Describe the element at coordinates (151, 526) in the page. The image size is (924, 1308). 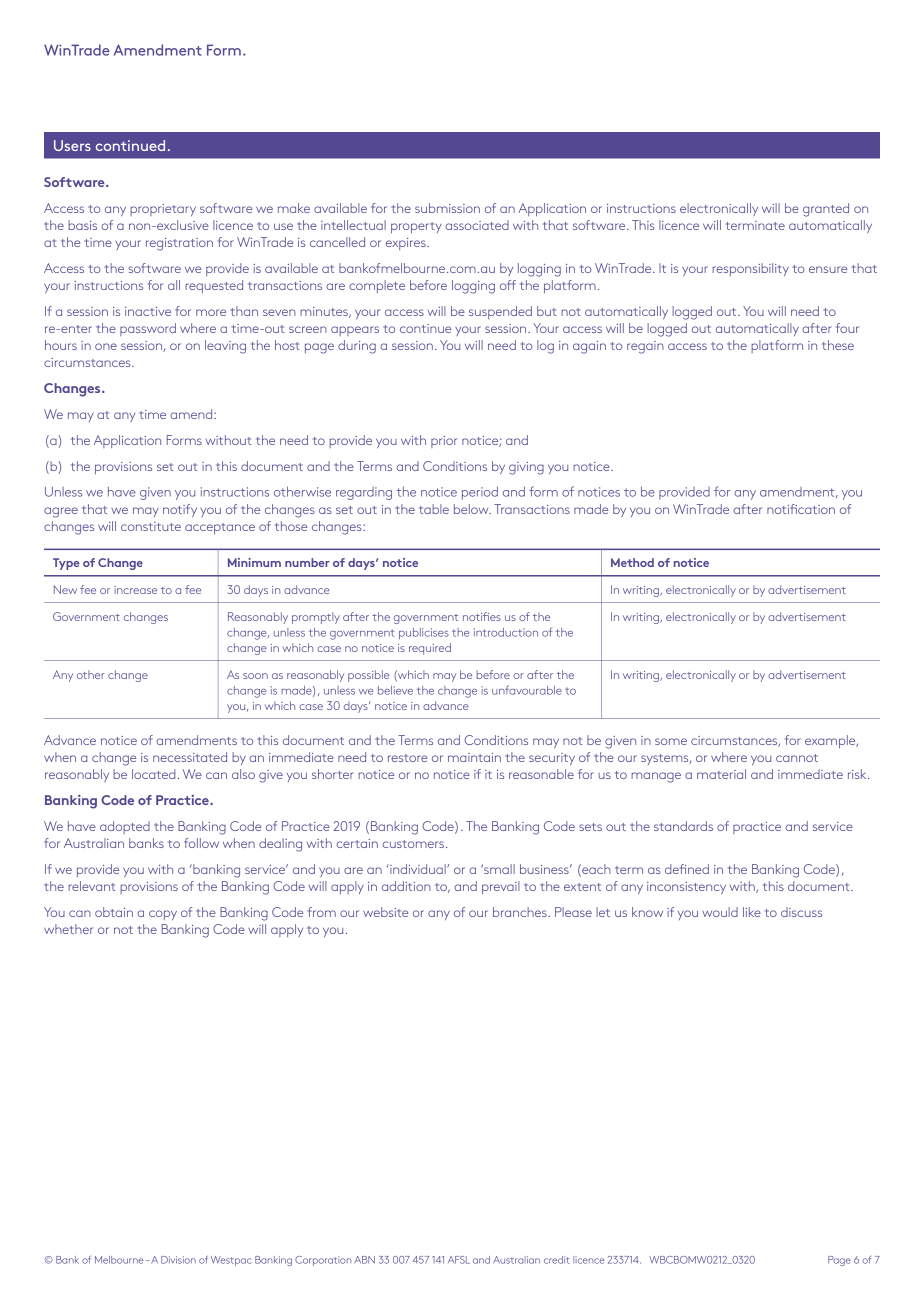
I see `constitute` at that location.
